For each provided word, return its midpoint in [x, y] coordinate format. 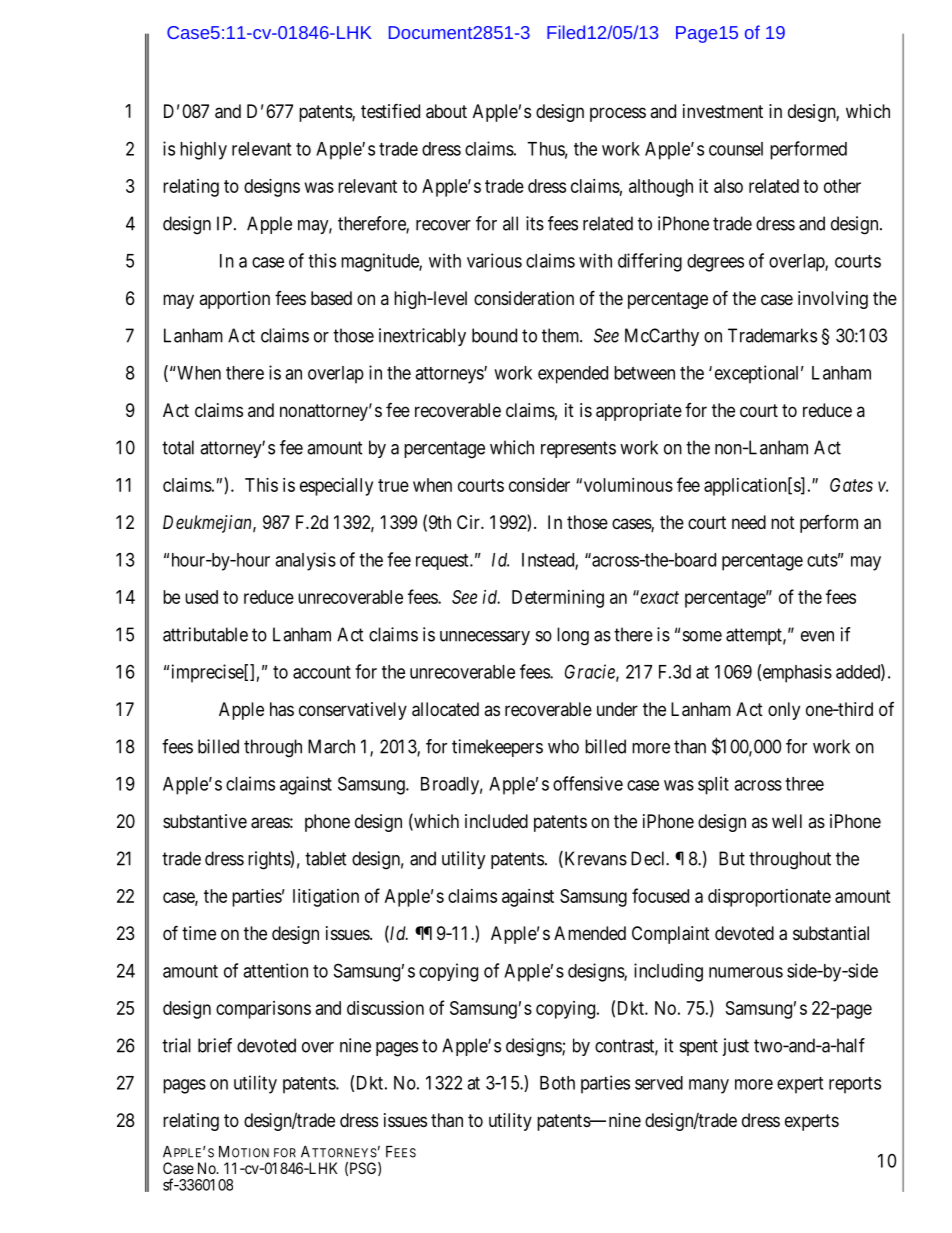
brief [215, 1045]
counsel [736, 149]
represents [578, 449]
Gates [851, 485]
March [331, 746]
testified [390, 110]
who [563, 746]
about [446, 111]
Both [557, 1083]
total [178, 447]
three [804, 784]
